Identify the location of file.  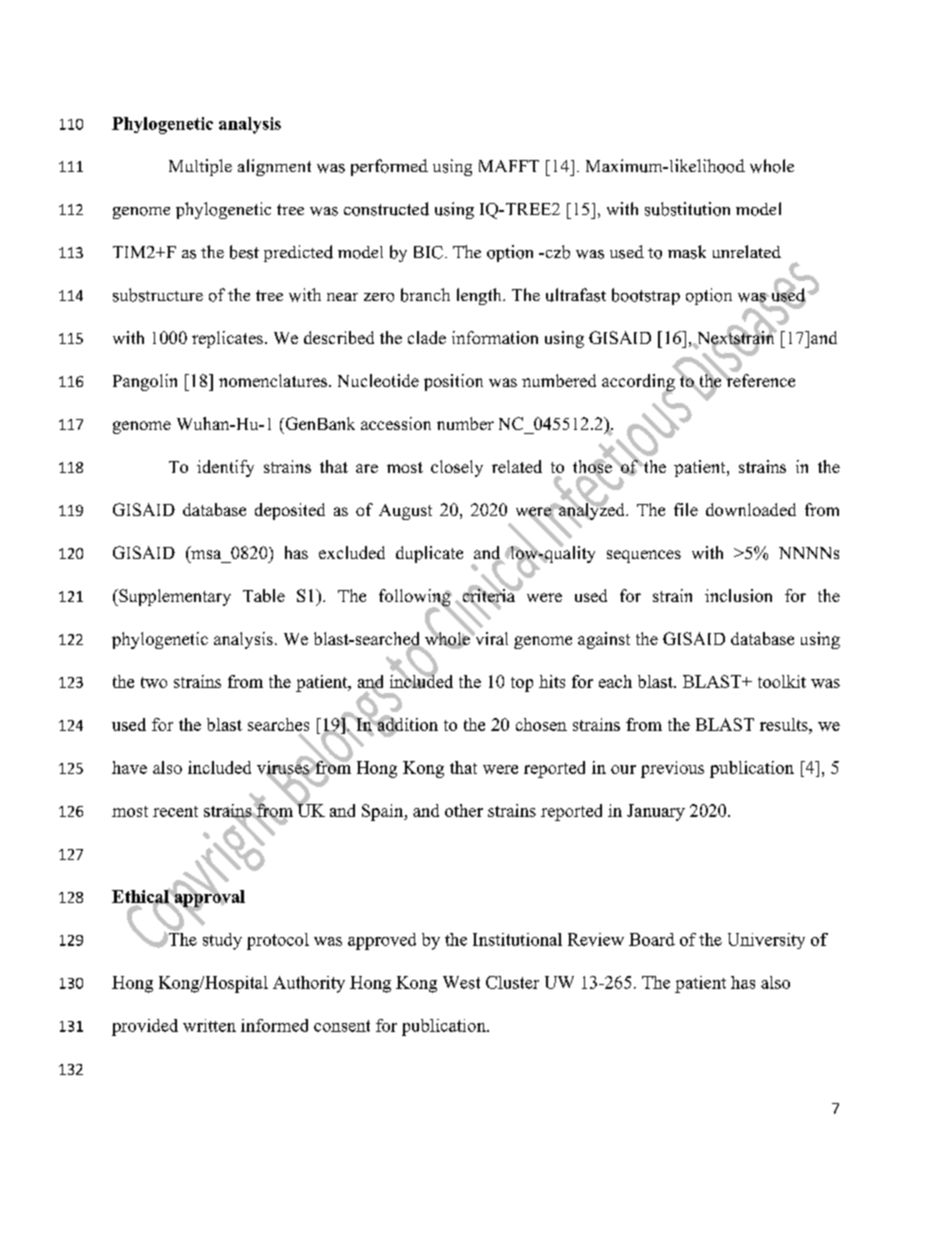
(686, 509).
